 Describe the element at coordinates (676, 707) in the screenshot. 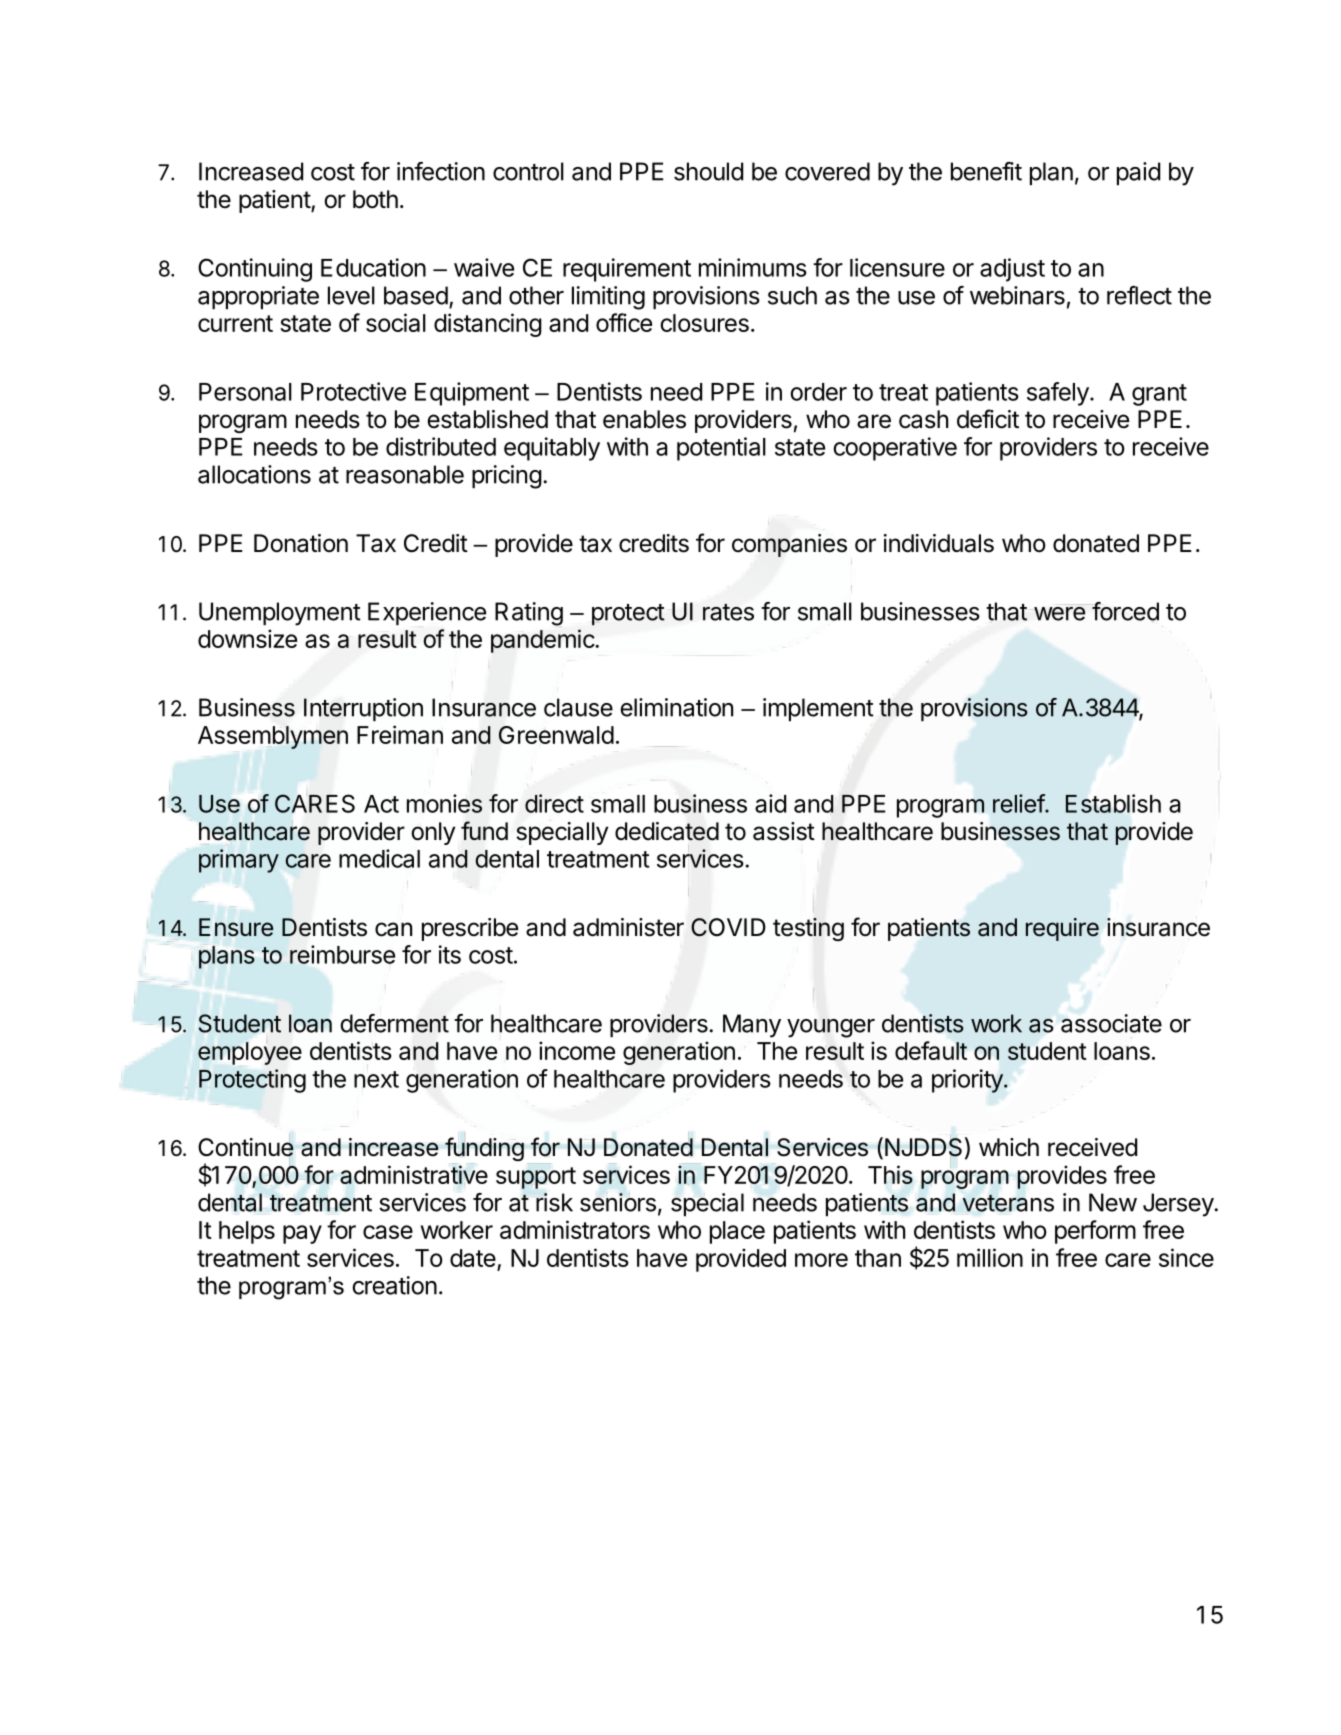

I see `elimination` at that location.
